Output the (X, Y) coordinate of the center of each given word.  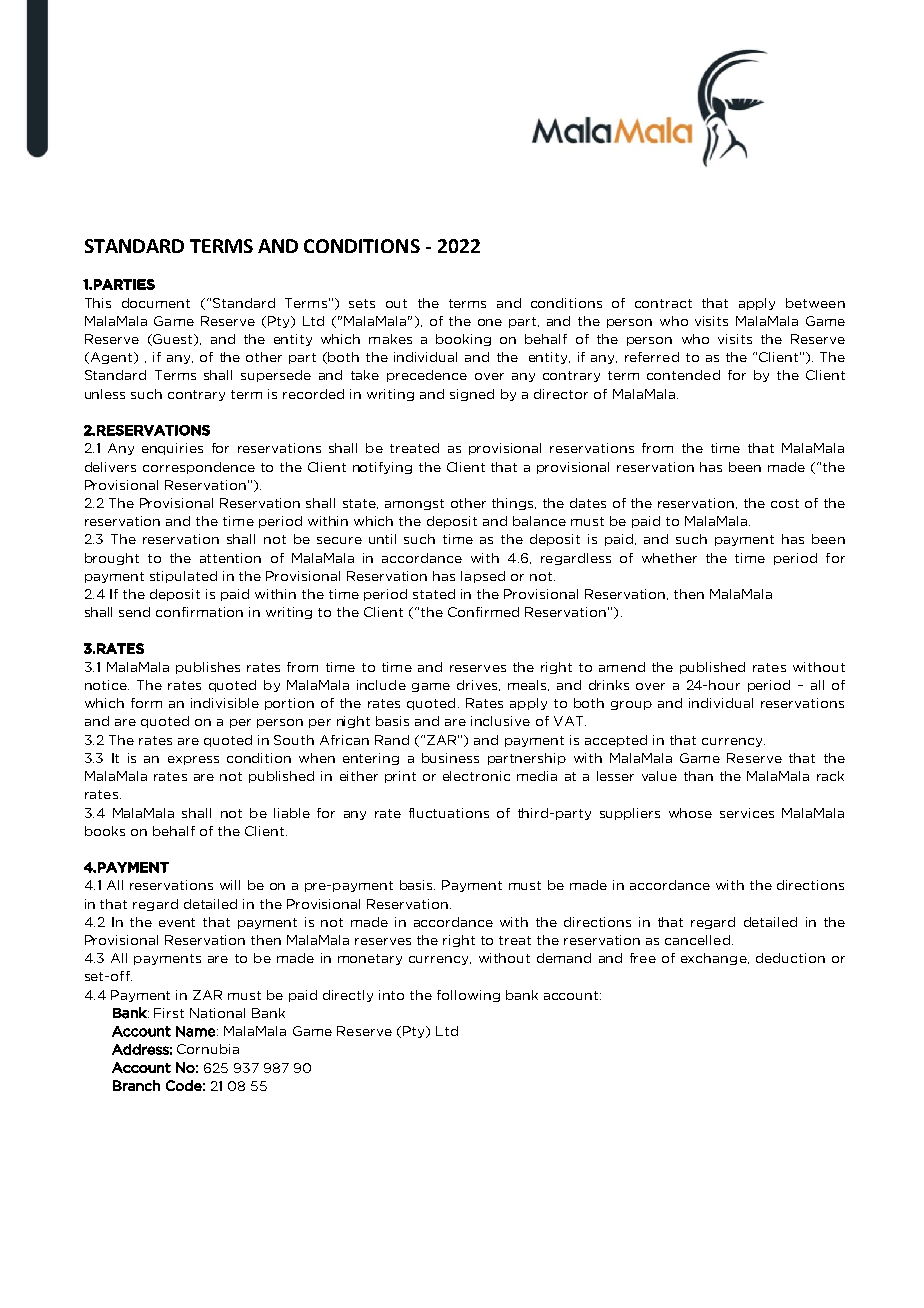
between (815, 303)
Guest (173, 340)
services (747, 813)
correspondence (199, 468)
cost (785, 503)
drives (478, 685)
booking (463, 340)
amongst (414, 504)
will (230, 885)
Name (195, 1031)
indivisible (225, 703)
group (631, 705)
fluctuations (449, 813)
